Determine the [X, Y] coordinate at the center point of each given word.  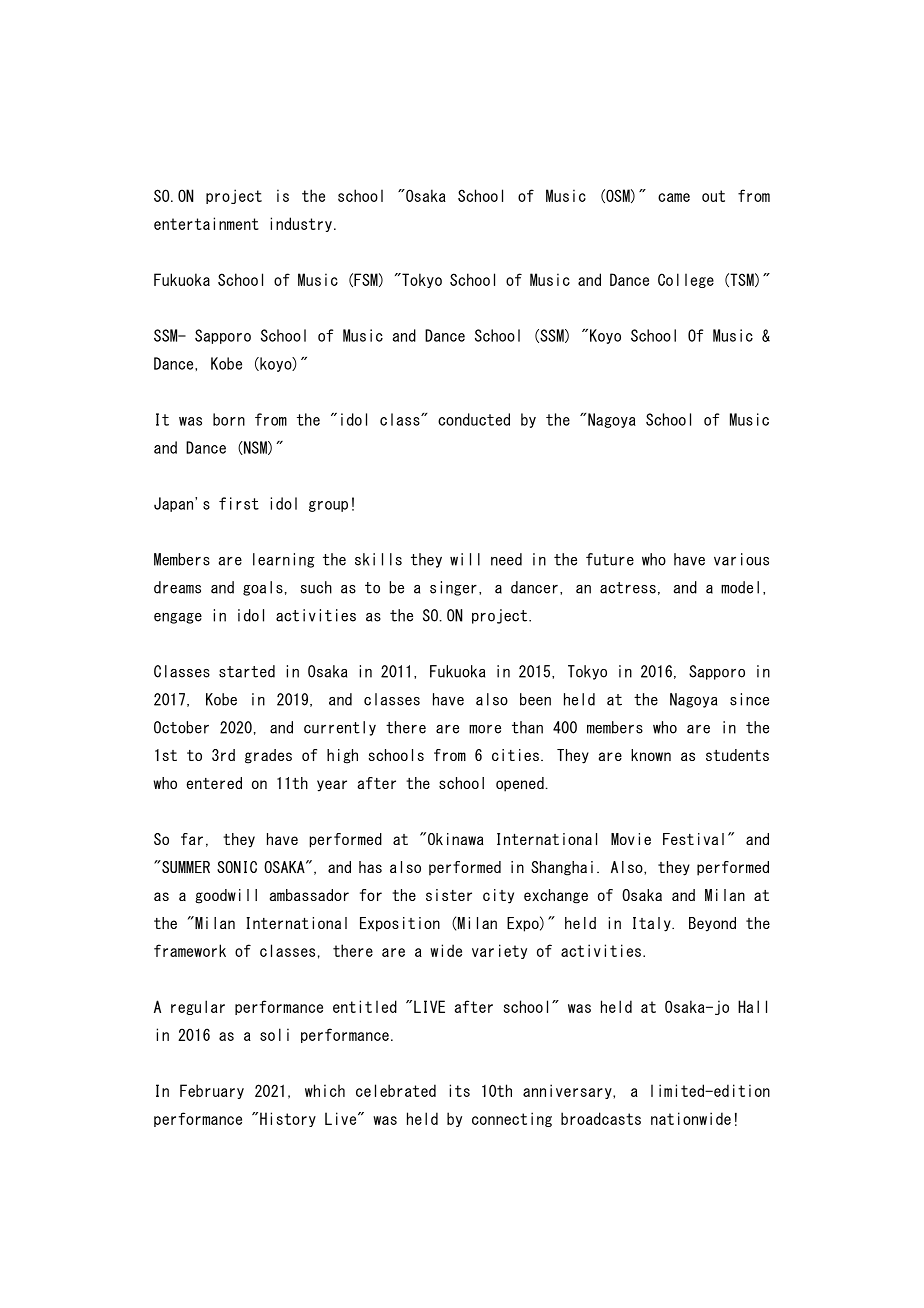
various [741, 559]
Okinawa [454, 838]
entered [214, 783]
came [674, 197]
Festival [693, 839]
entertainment [206, 223]
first [239, 503]
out [713, 196]
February [212, 1091]
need [506, 559]
